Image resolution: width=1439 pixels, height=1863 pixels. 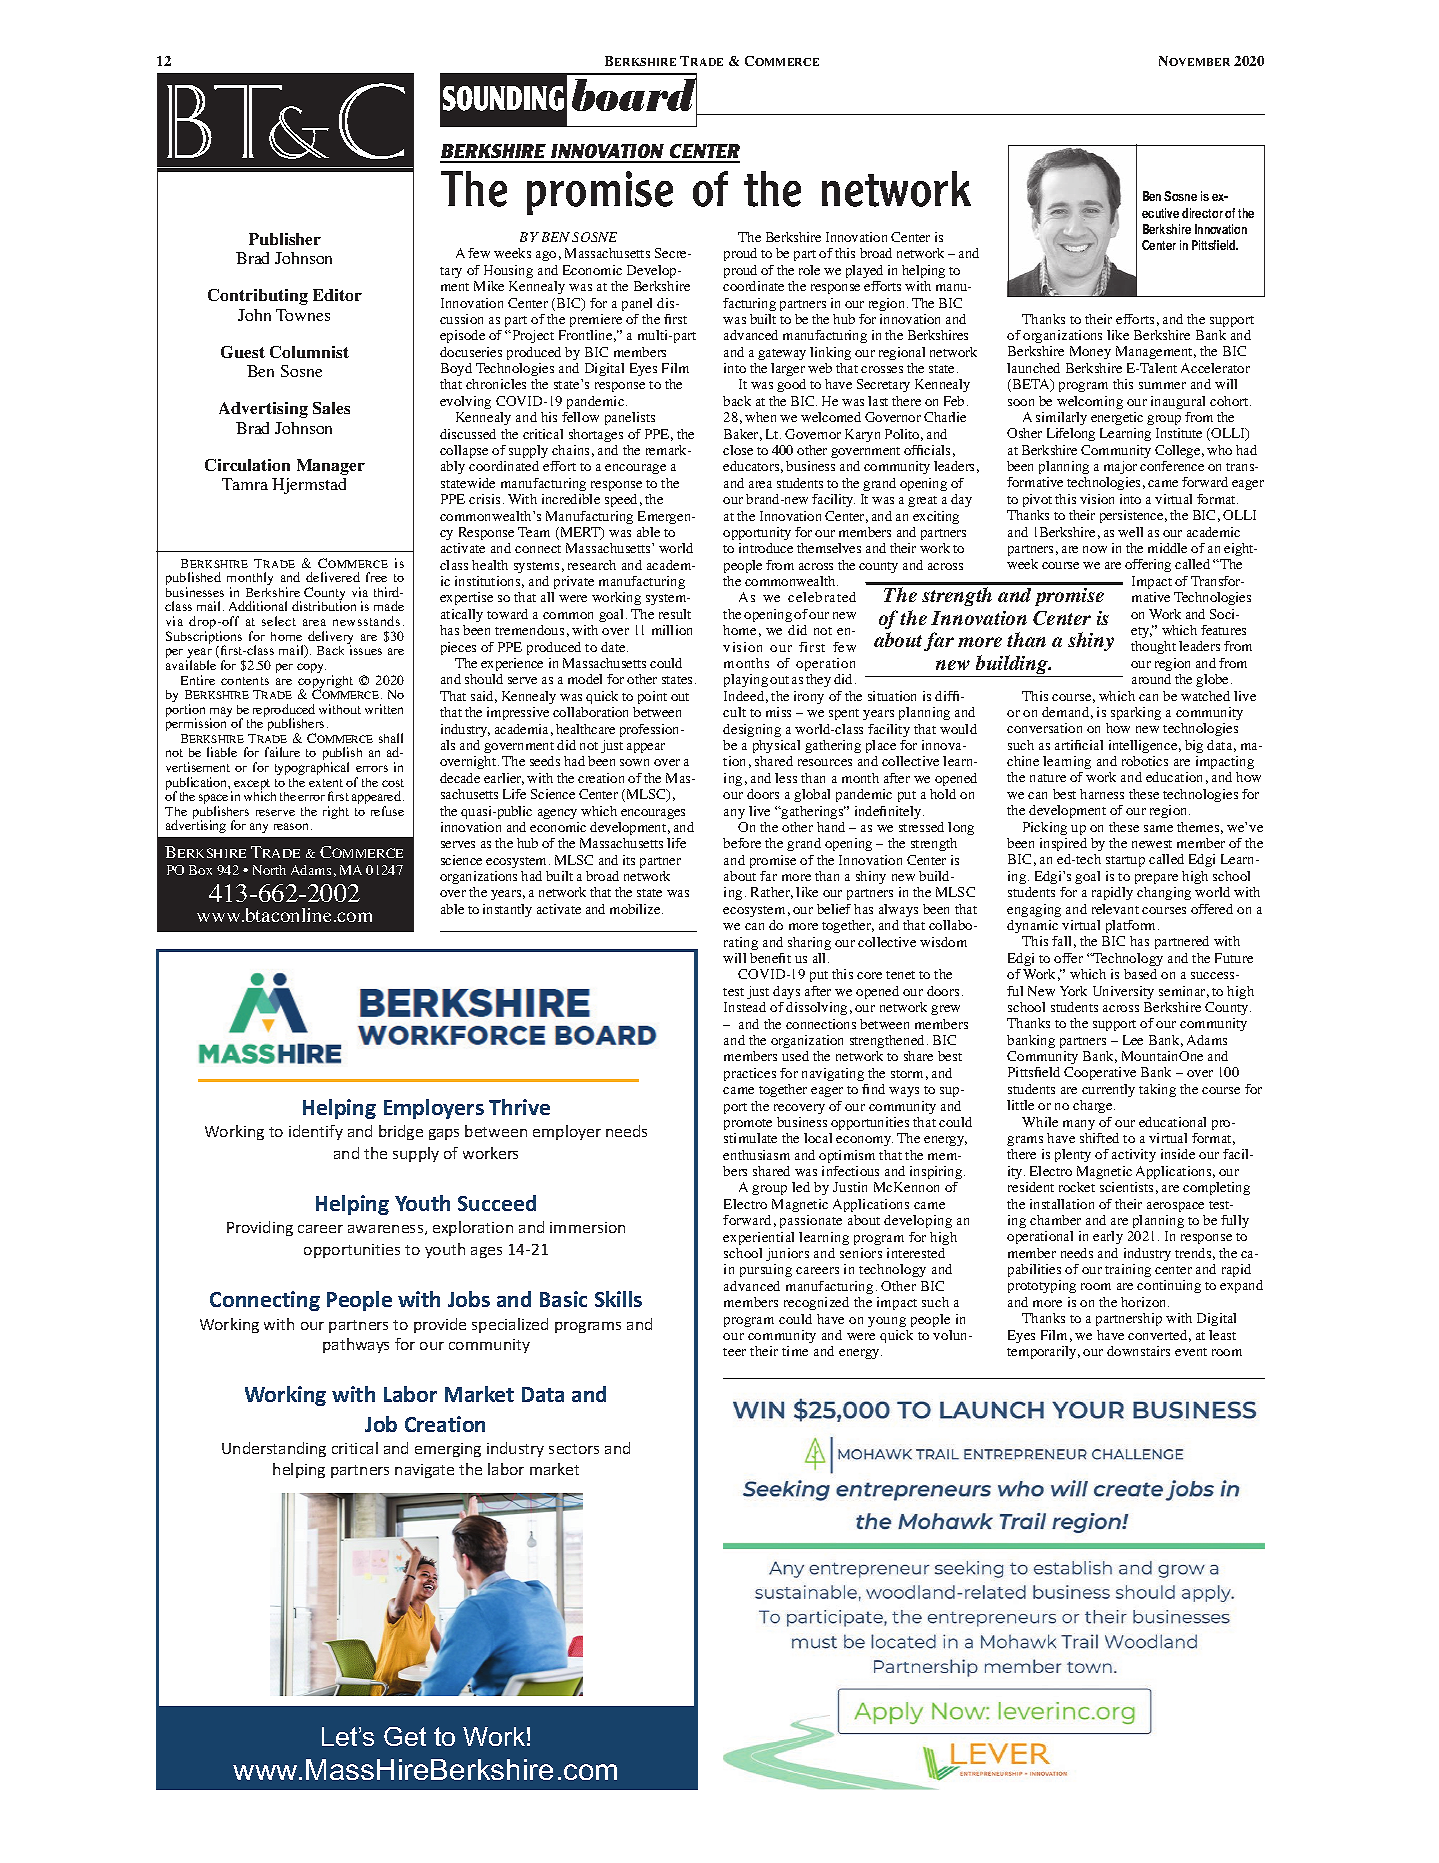 I want to click on role, so click(x=809, y=270).
